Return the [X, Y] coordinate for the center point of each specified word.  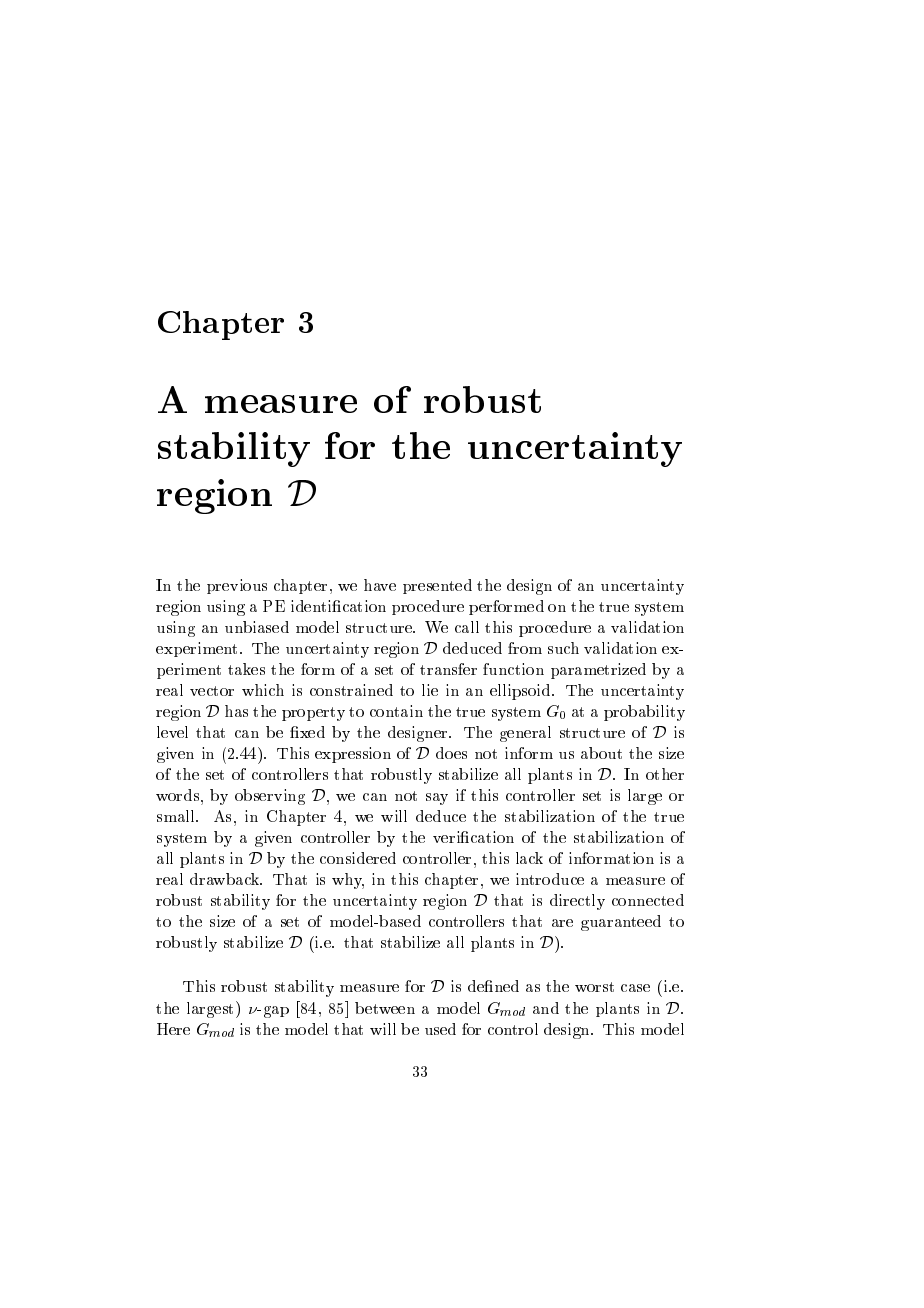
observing [270, 797]
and [546, 1008]
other [665, 774]
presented [437, 586]
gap [276, 1012]
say [437, 799]
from [525, 648]
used [440, 1029]
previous [237, 586]
